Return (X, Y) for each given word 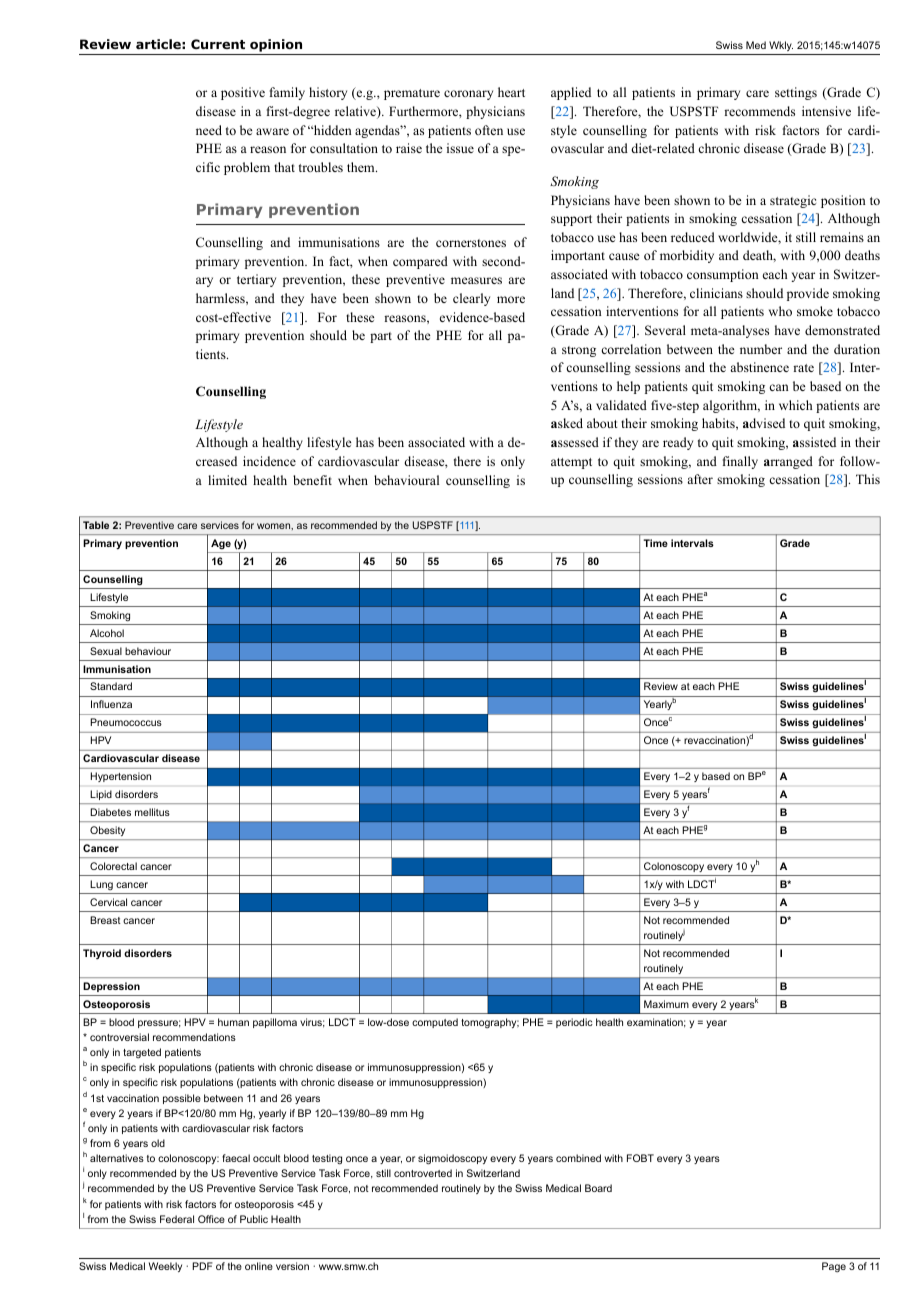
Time (655, 543)
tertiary (256, 280)
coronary (468, 95)
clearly (471, 299)
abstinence (759, 367)
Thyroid (102, 954)
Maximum (666, 1004)
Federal (177, 1219)
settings (796, 93)
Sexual (106, 651)
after (700, 479)
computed (435, 1023)
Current (218, 44)
